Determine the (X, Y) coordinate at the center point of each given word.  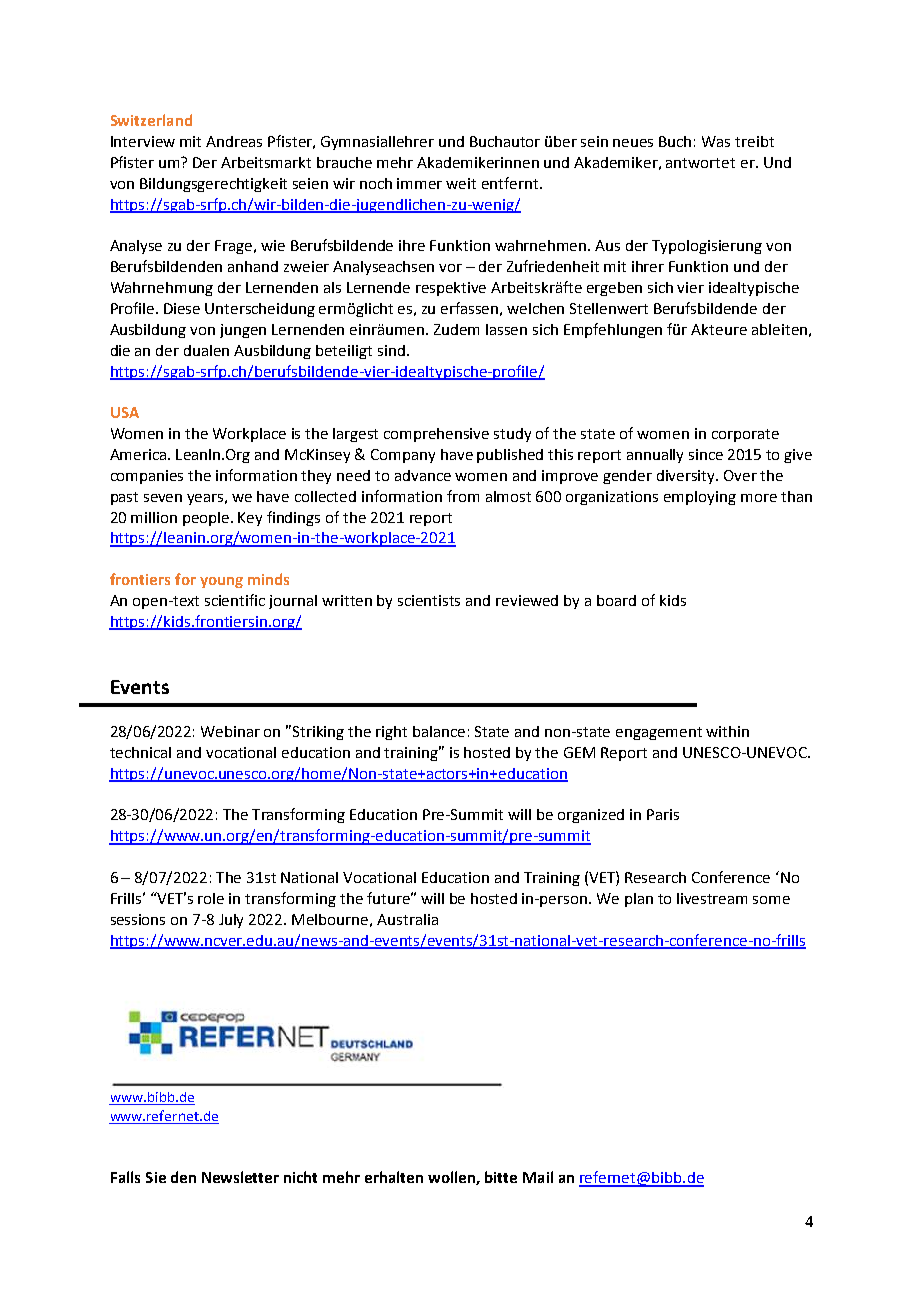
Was (716, 141)
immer (419, 183)
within (727, 731)
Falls (125, 1177)
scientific (235, 600)
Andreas (234, 141)
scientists (429, 600)
